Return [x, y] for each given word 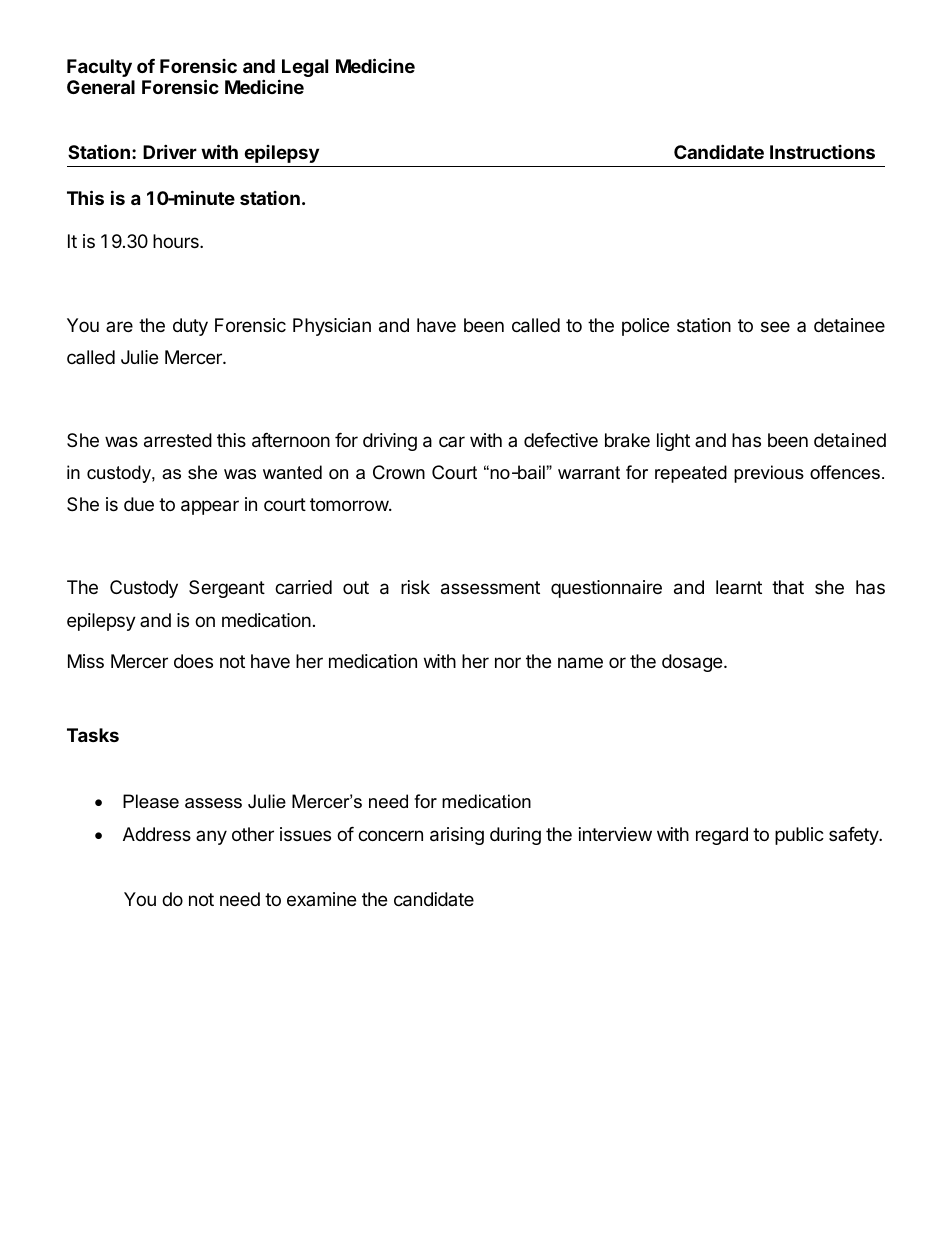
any [211, 837]
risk [415, 587]
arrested [178, 440]
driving [390, 442]
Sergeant [227, 589]
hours [177, 241]
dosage [692, 663]
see [775, 326]
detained [850, 440]
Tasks [93, 735]
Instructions [822, 152]
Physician [332, 327]
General [101, 87]
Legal [305, 68]
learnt [739, 587]
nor [508, 662]
